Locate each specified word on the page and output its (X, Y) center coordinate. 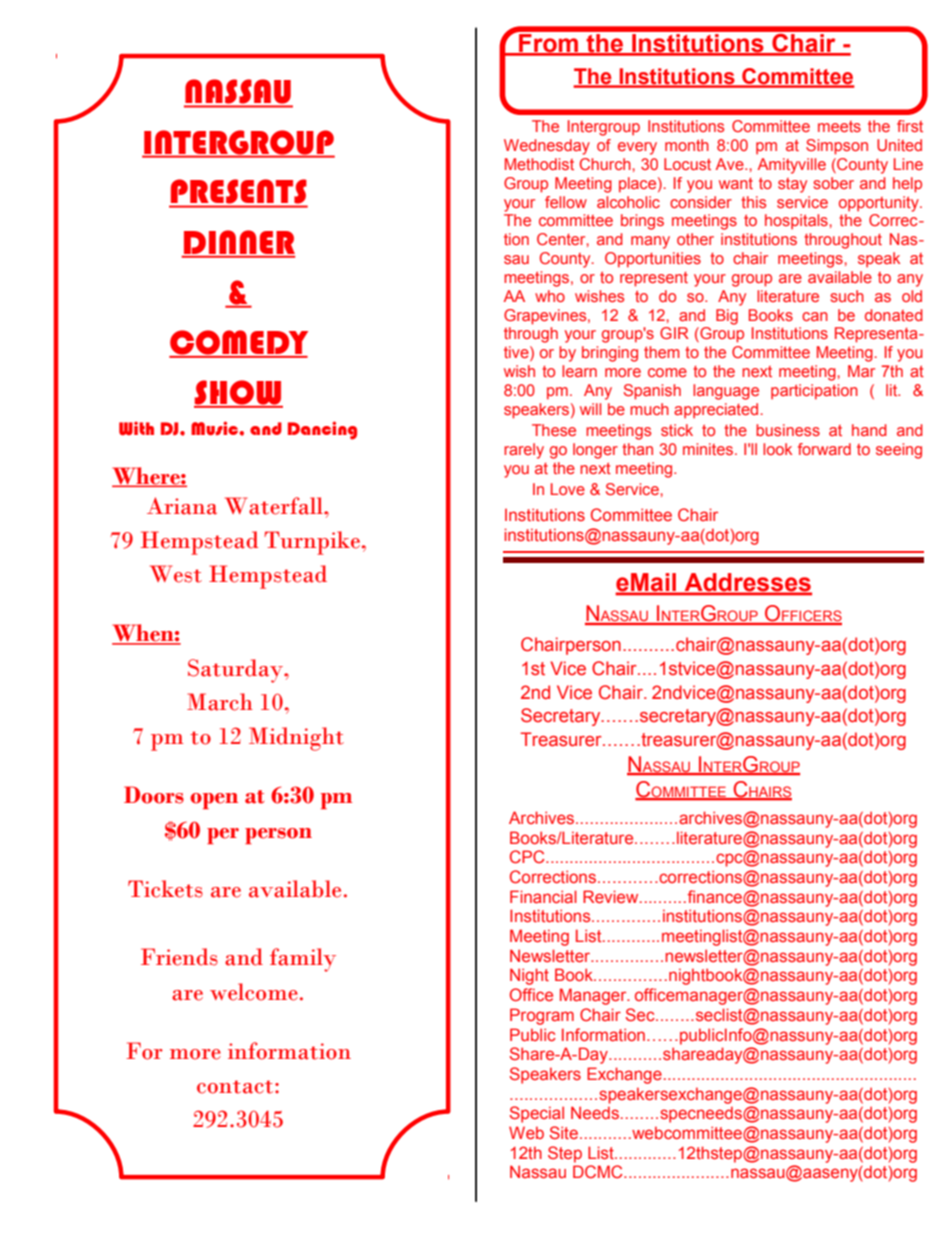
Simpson (837, 147)
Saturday (236, 671)
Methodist (539, 164)
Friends (179, 957)
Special (537, 1114)
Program (542, 1016)
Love (568, 489)
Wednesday (547, 147)
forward (824, 449)
